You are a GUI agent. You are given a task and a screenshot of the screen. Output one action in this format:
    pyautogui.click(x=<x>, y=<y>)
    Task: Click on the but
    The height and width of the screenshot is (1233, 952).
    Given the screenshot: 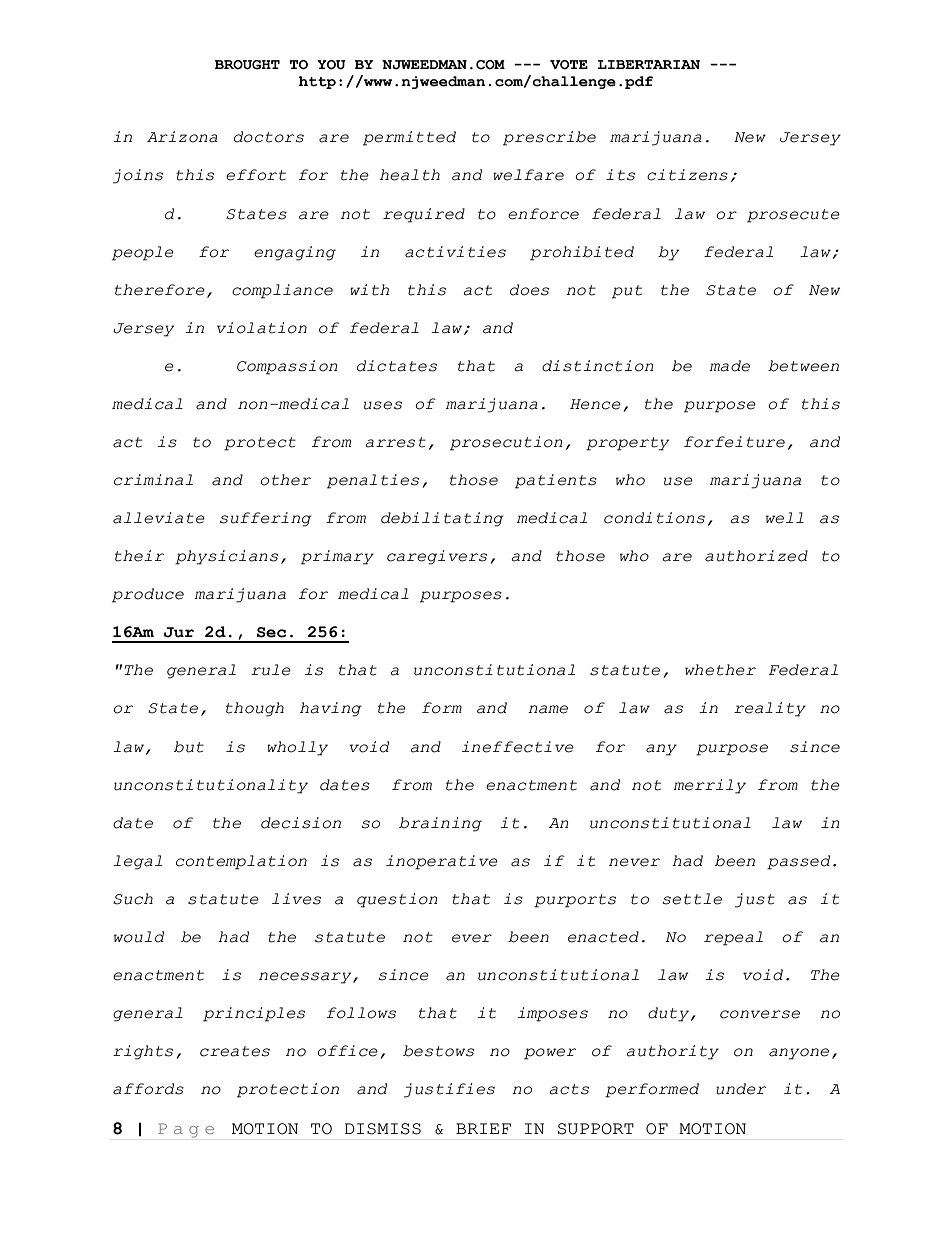 What is the action you would take?
    pyautogui.click(x=188, y=747)
